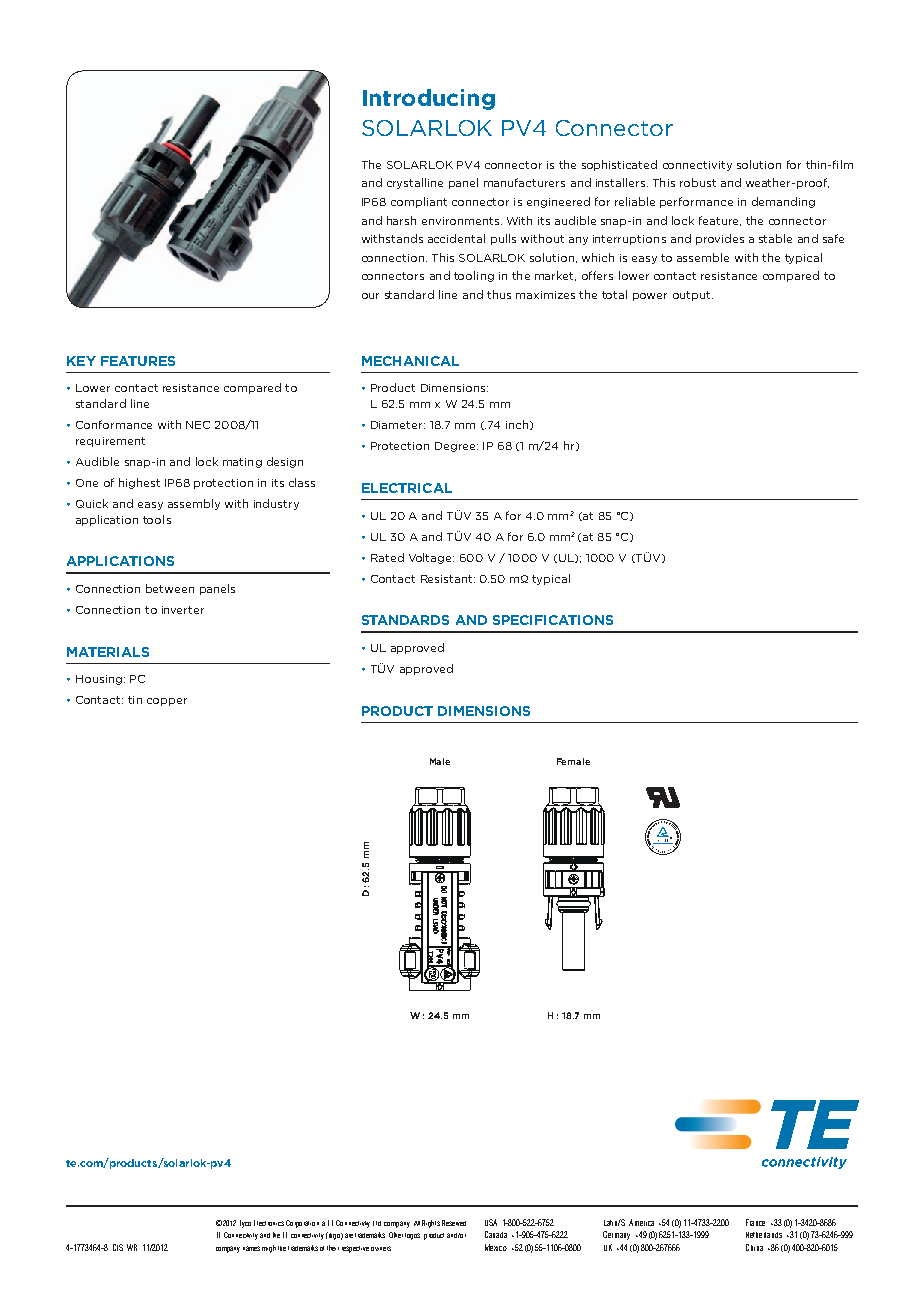 The image size is (924, 1308). I want to click on Reserved, so click(454, 1223).
